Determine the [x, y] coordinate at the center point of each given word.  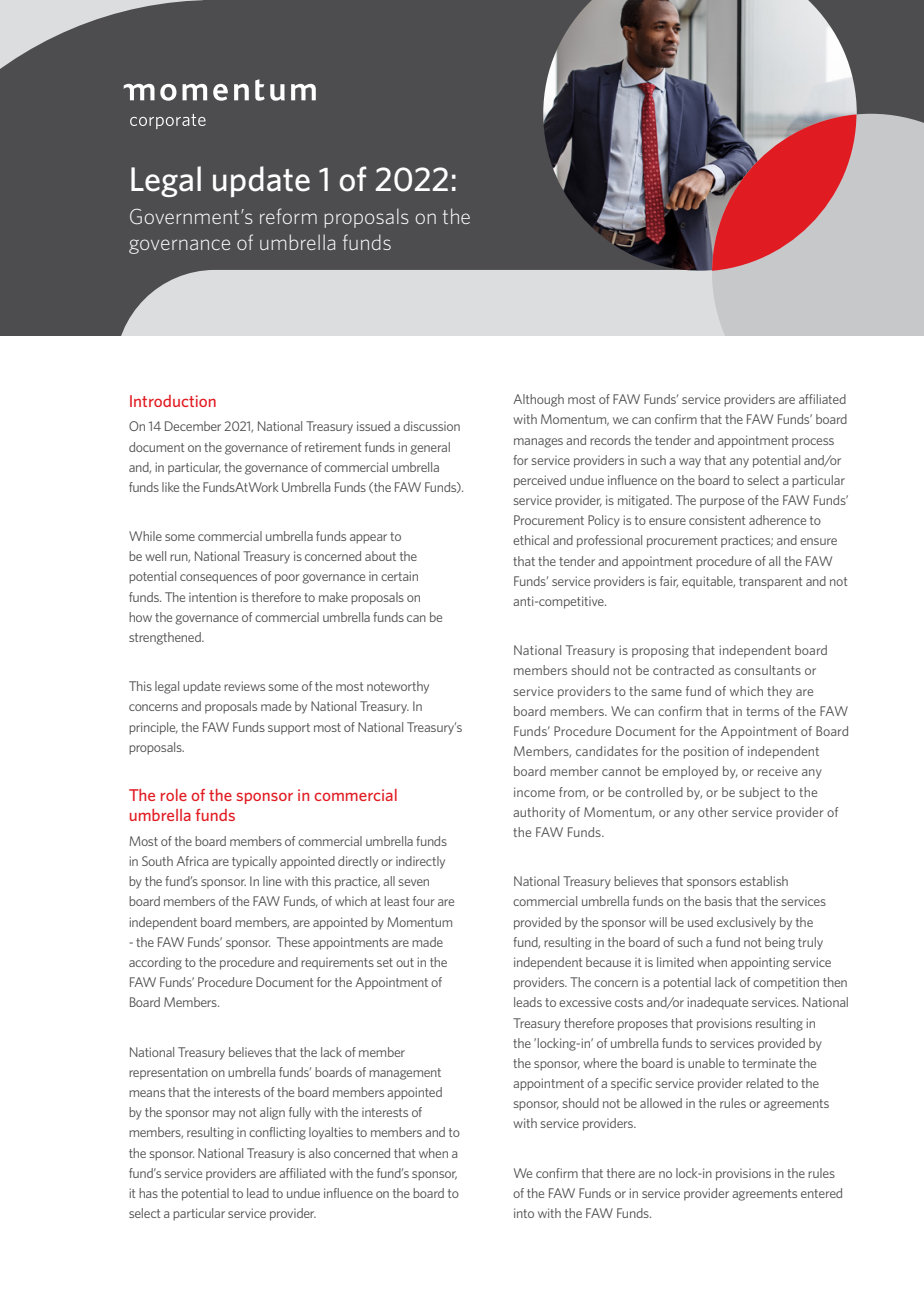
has [148, 1193]
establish [764, 881]
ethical [531, 540]
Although [538, 400]
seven [414, 882]
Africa [192, 861]
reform [288, 216]
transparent [770, 583]
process [813, 443]
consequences [218, 579]
